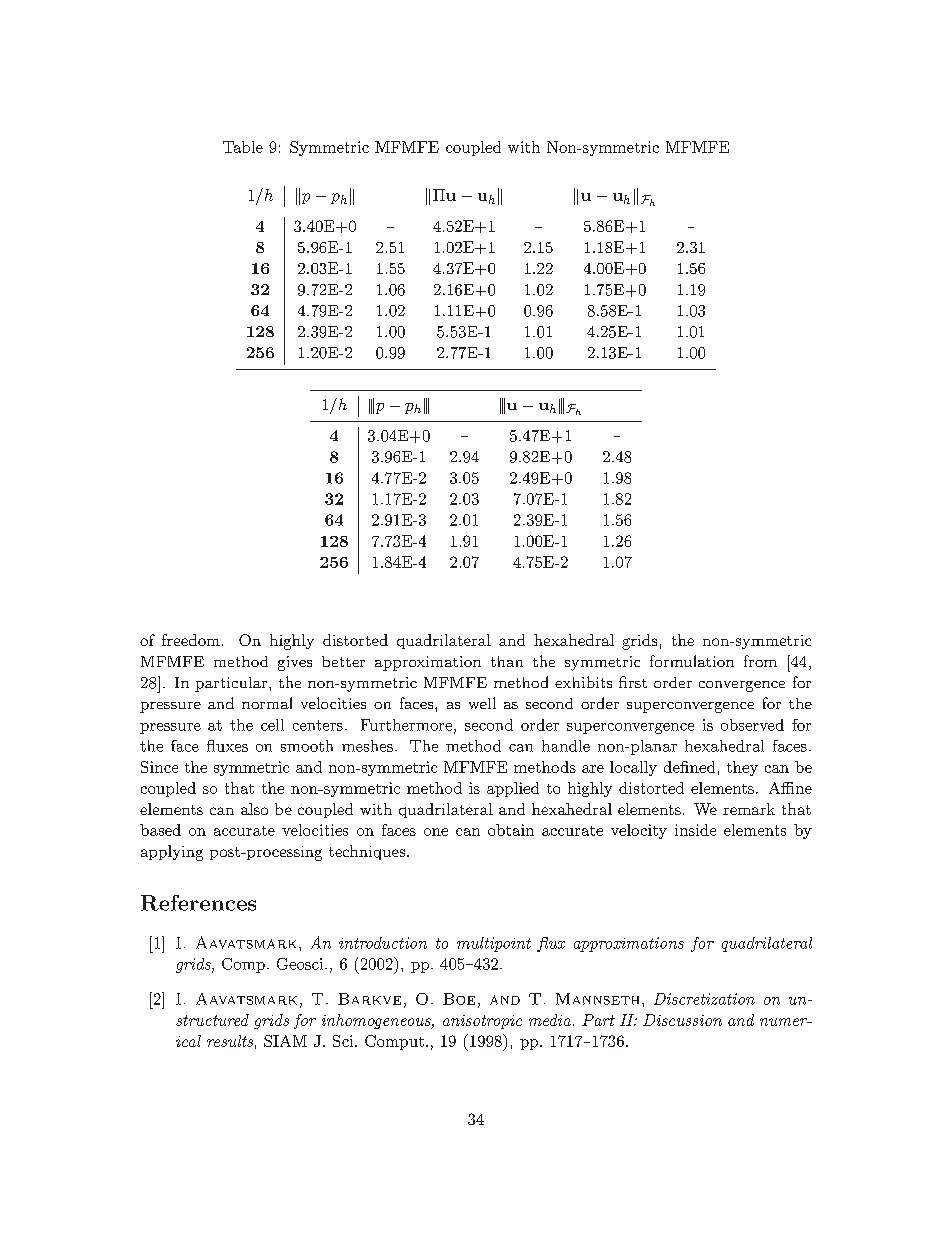 This screenshot has height=1233, width=952. I want to click on freedom, so click(191, 640).
